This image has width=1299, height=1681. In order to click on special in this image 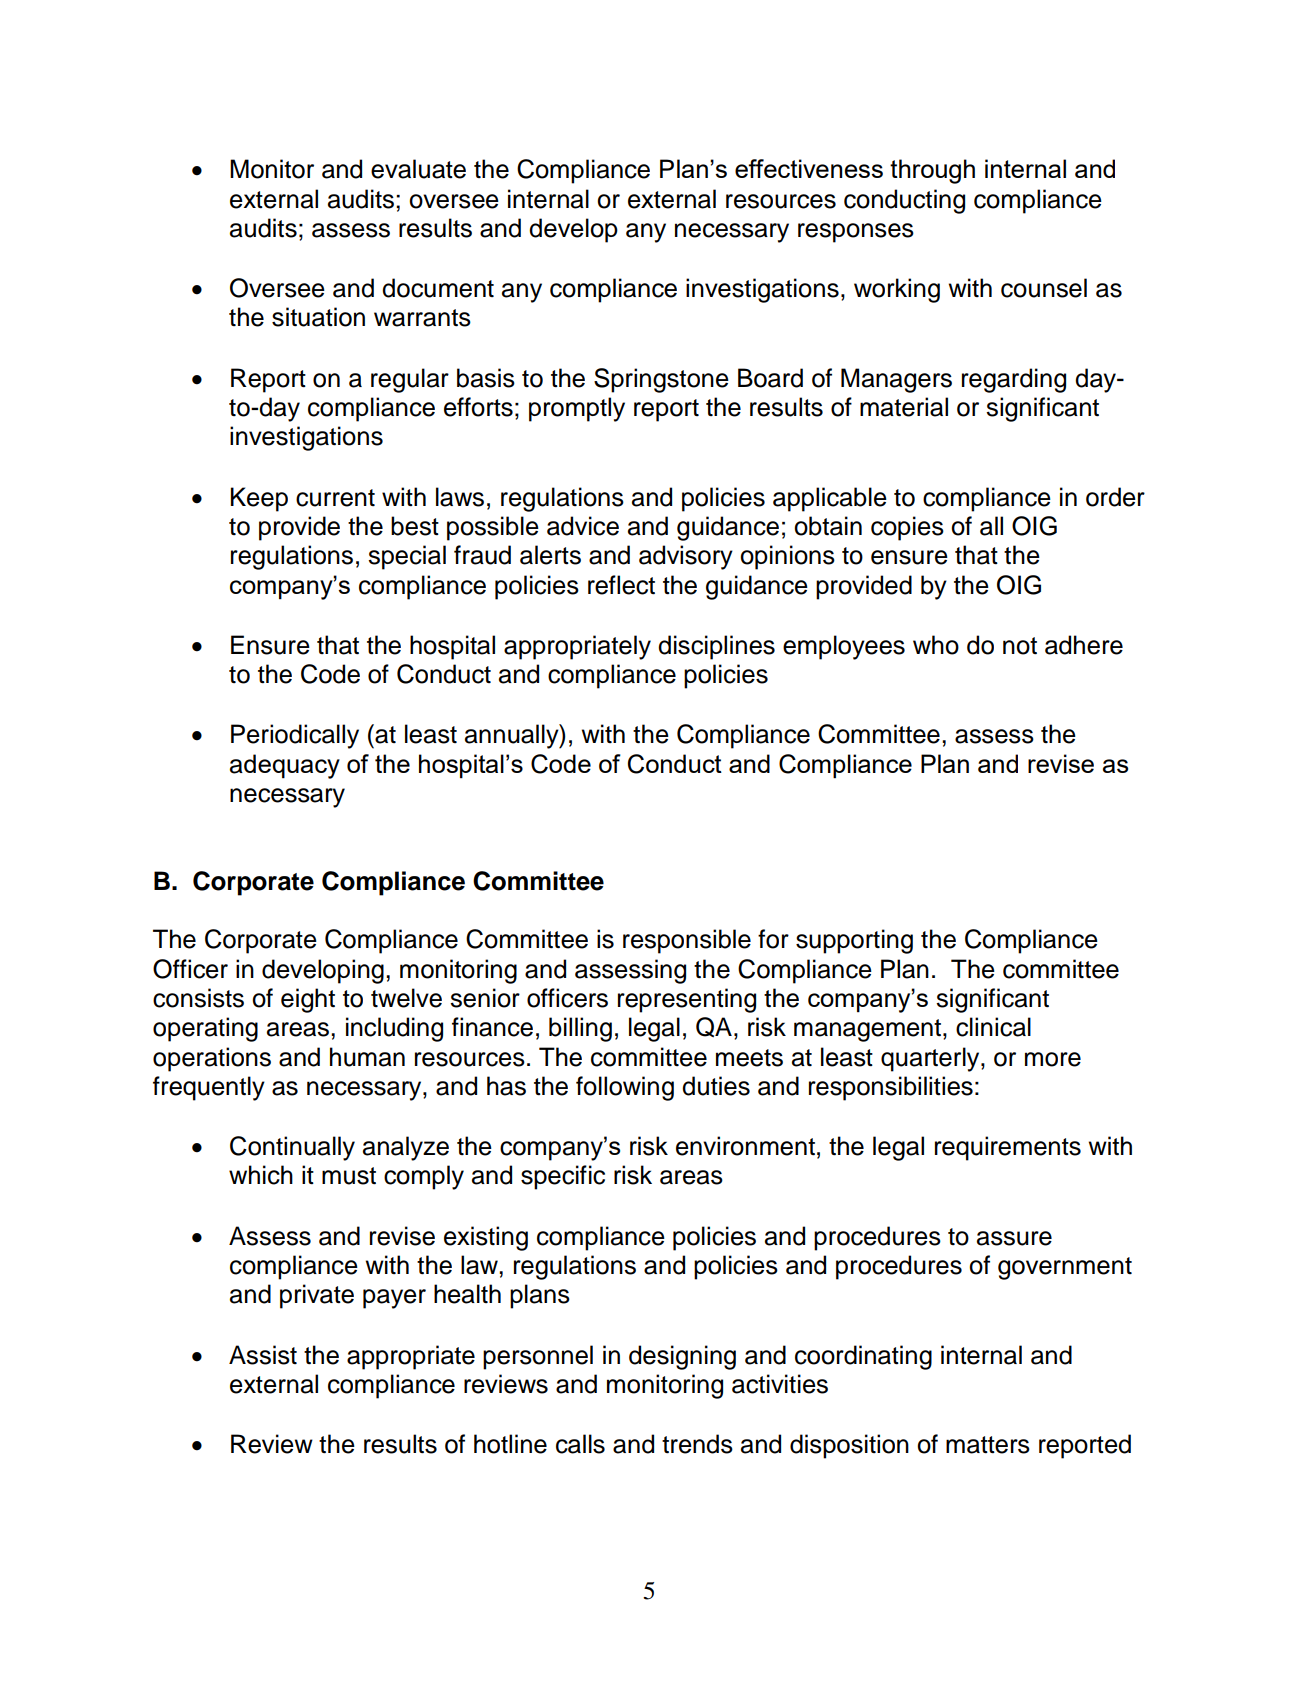, I will do `click(407, 557)`.
